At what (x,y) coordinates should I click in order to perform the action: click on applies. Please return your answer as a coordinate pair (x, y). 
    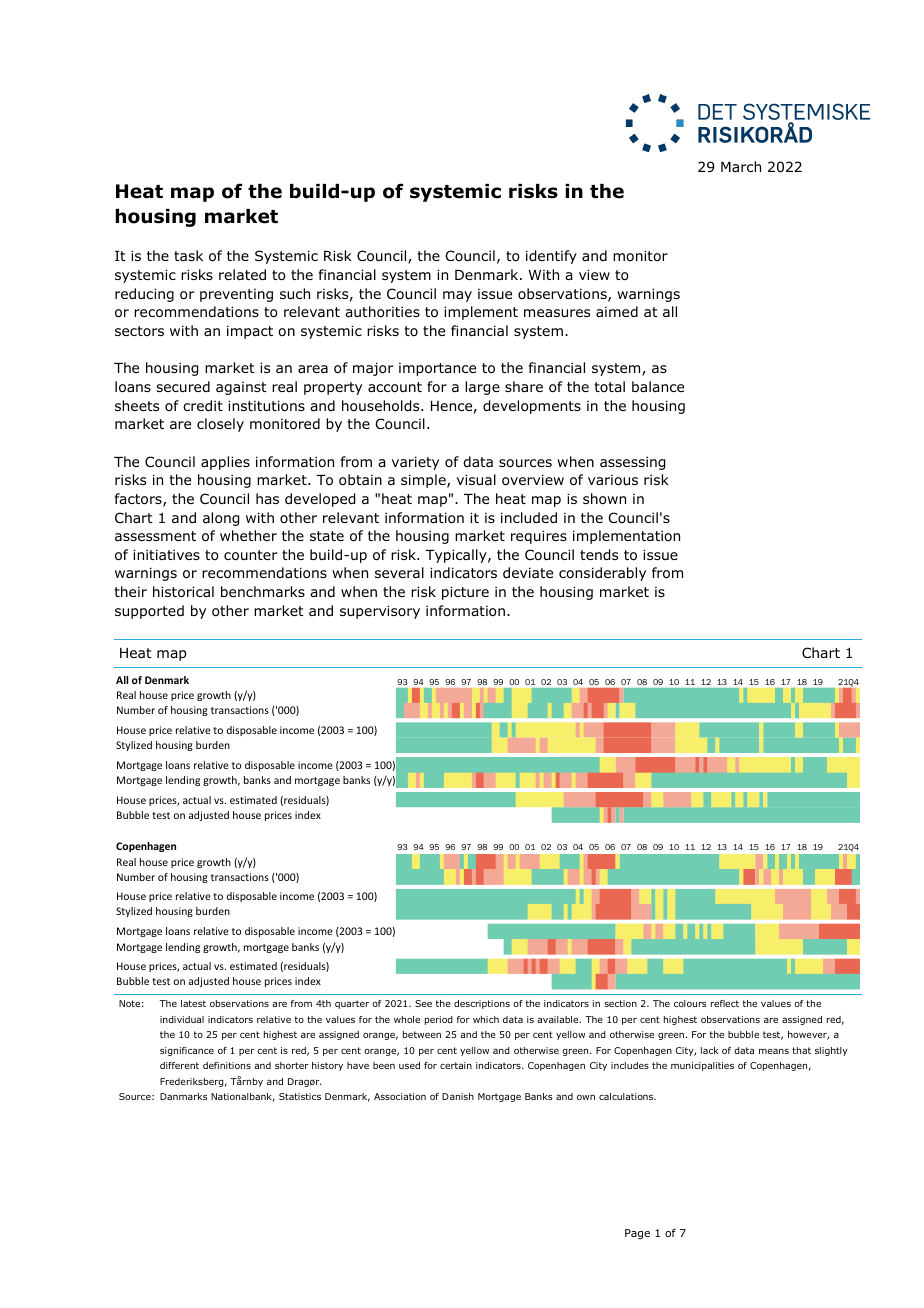
    Looking at the image, I should click on (225, 463).
